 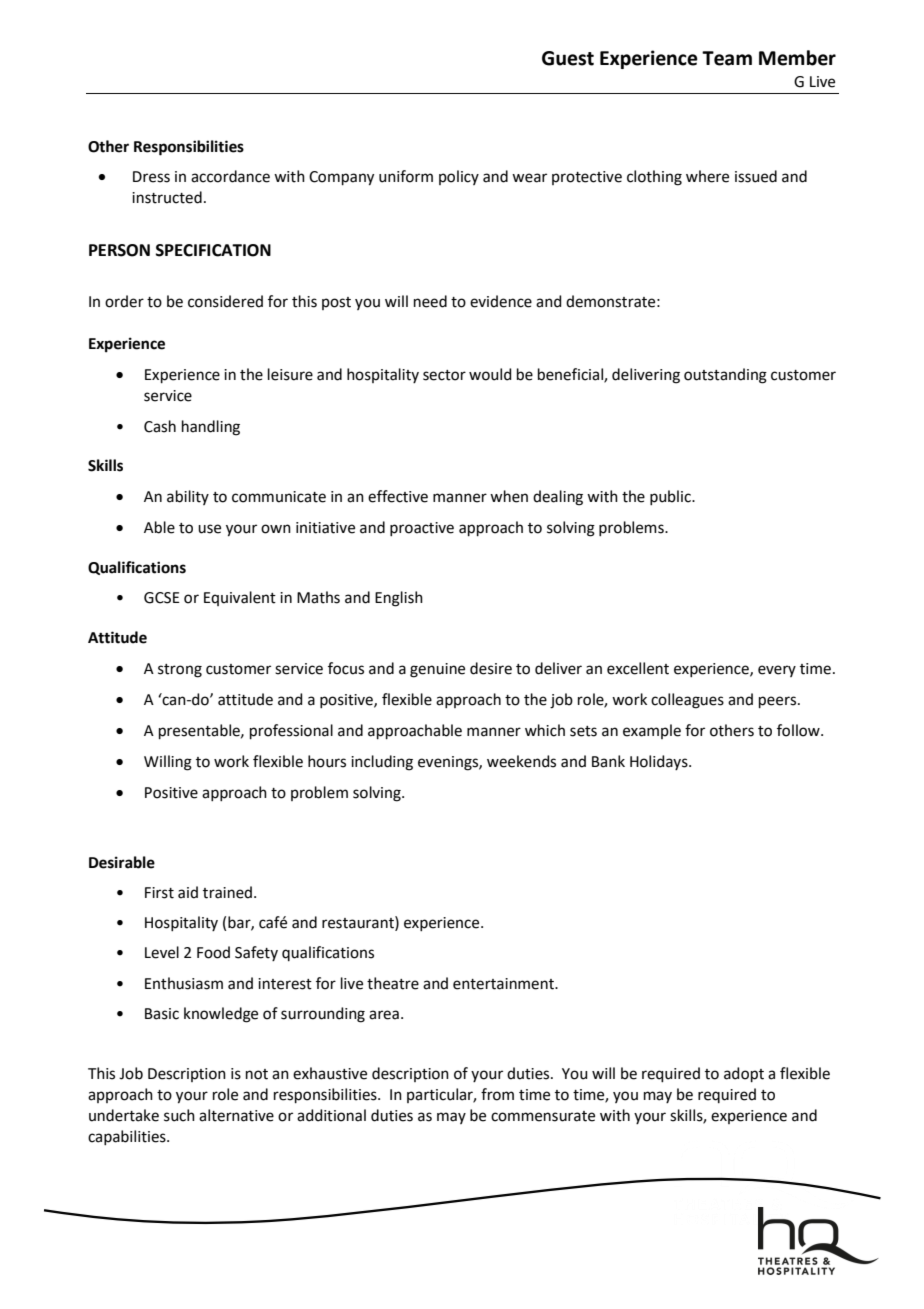 I want to click on from, so click(x=497, y=1094).
